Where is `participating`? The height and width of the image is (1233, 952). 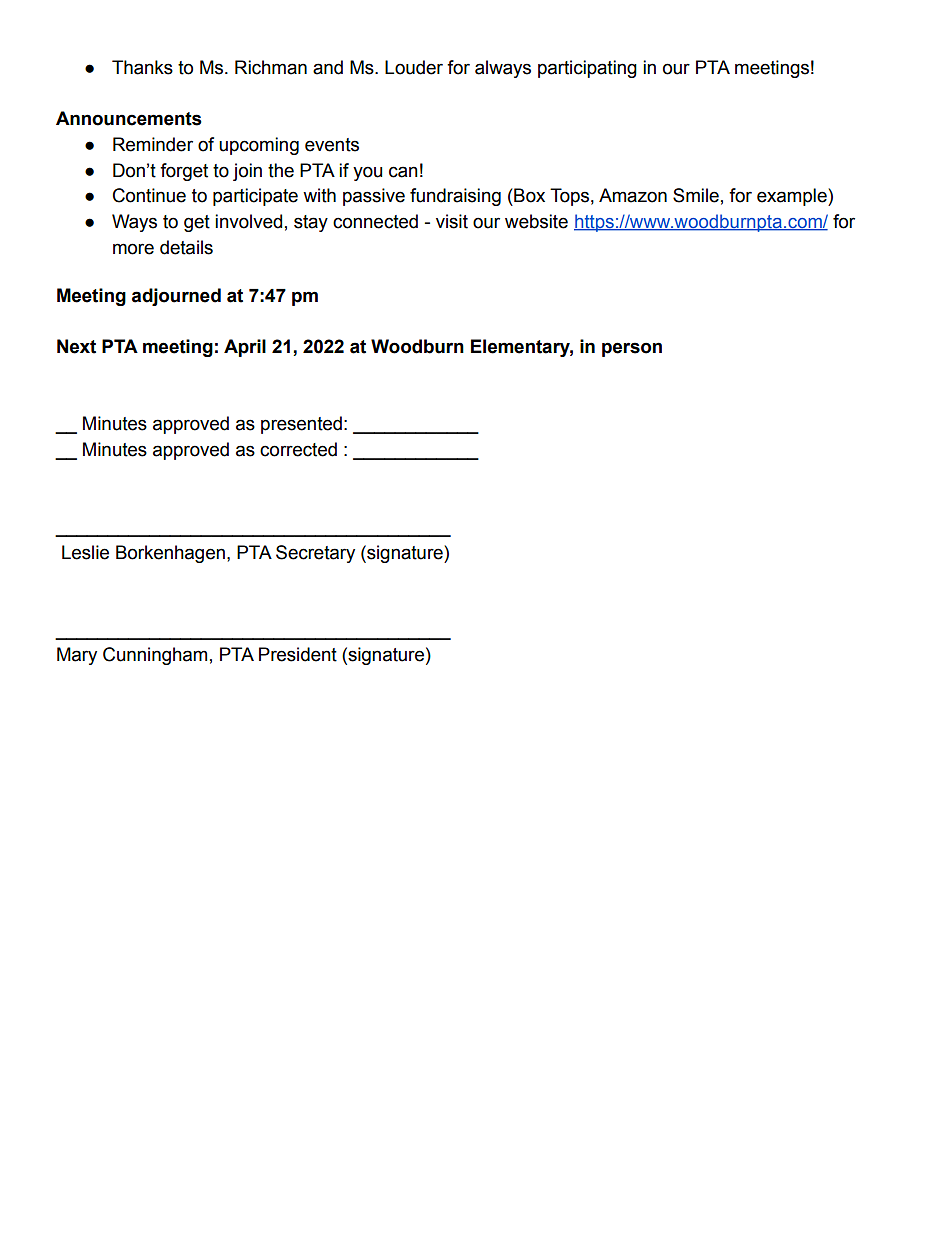 participating is located at coordinates (587, 69).
